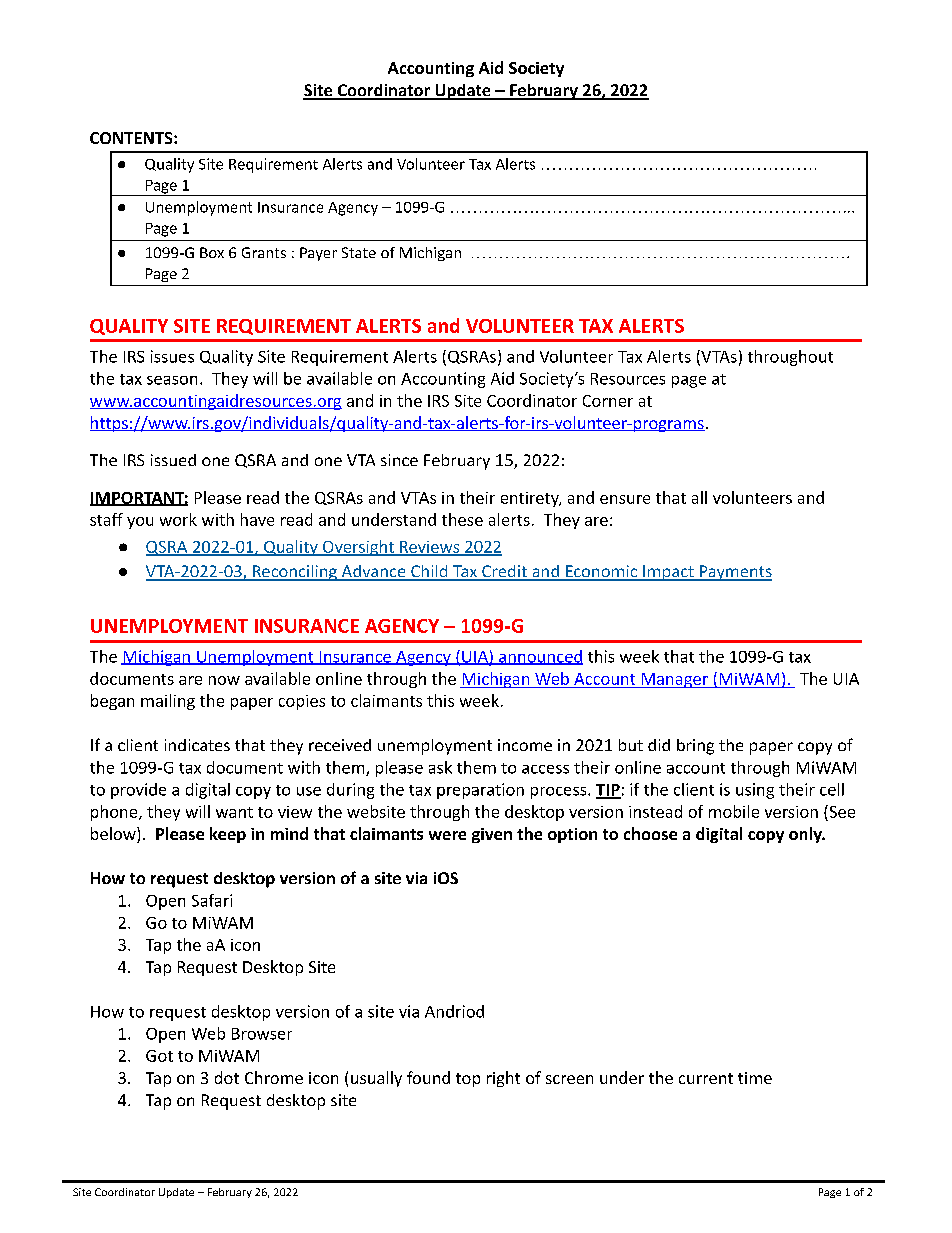  I want to click on keep, so click(228, 835).
